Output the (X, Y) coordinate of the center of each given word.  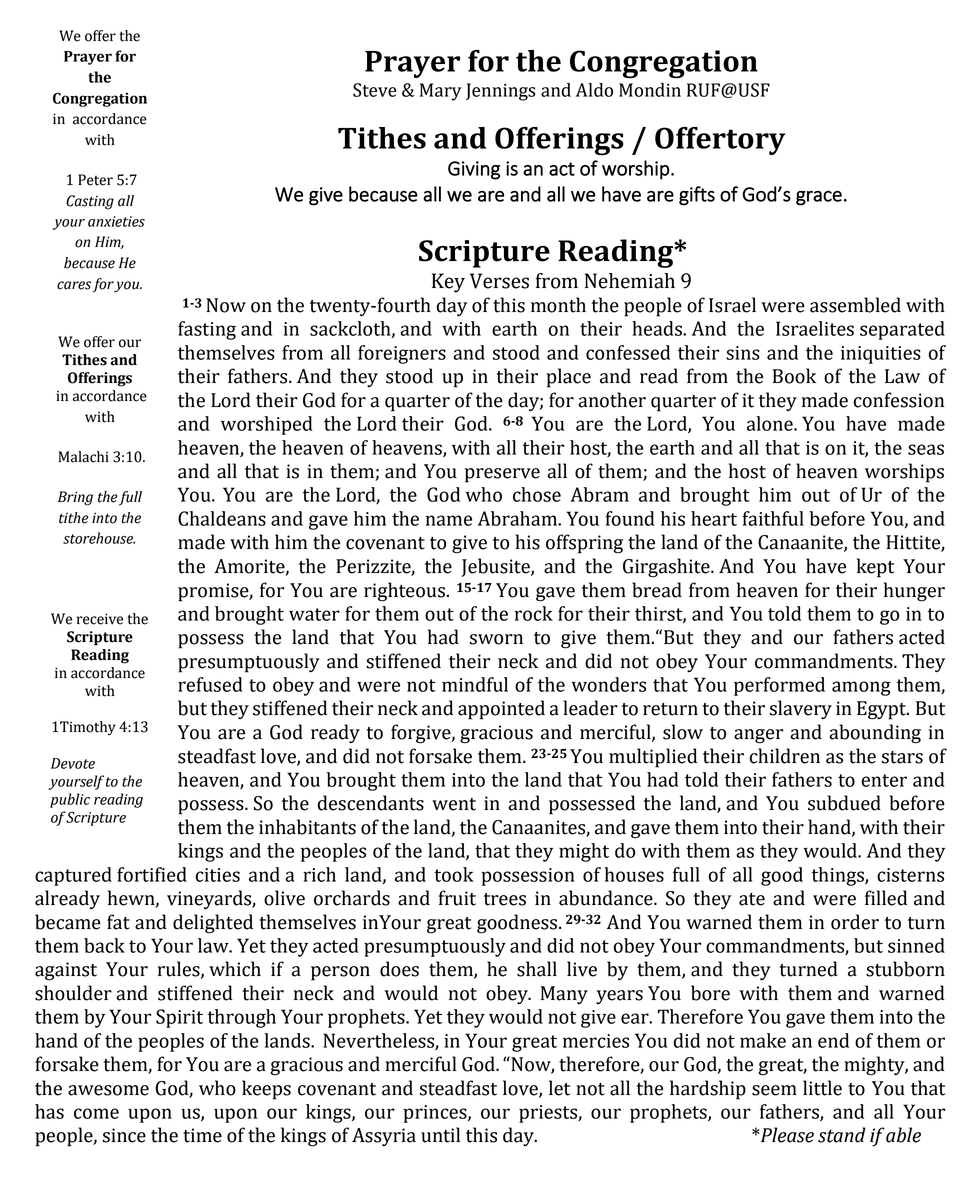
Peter (95, 180)
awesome (108, 1090)
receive (100, 619)
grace (819, 198)
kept (875, 568)
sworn (496, 639)
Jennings (500, 92)
